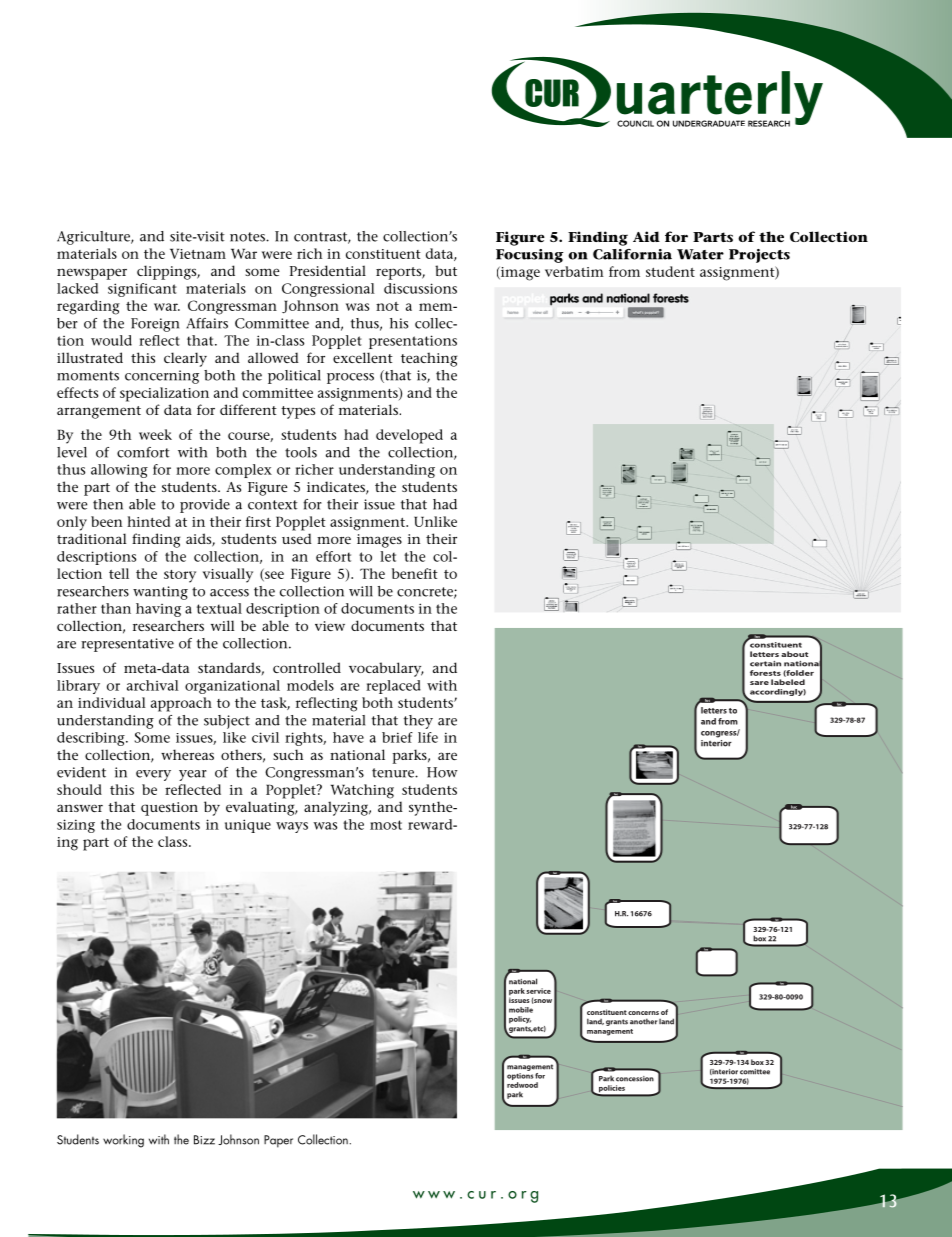 This screenshot has width=952, height=1237. I want to click on Agriculture, so click(94, 238).
